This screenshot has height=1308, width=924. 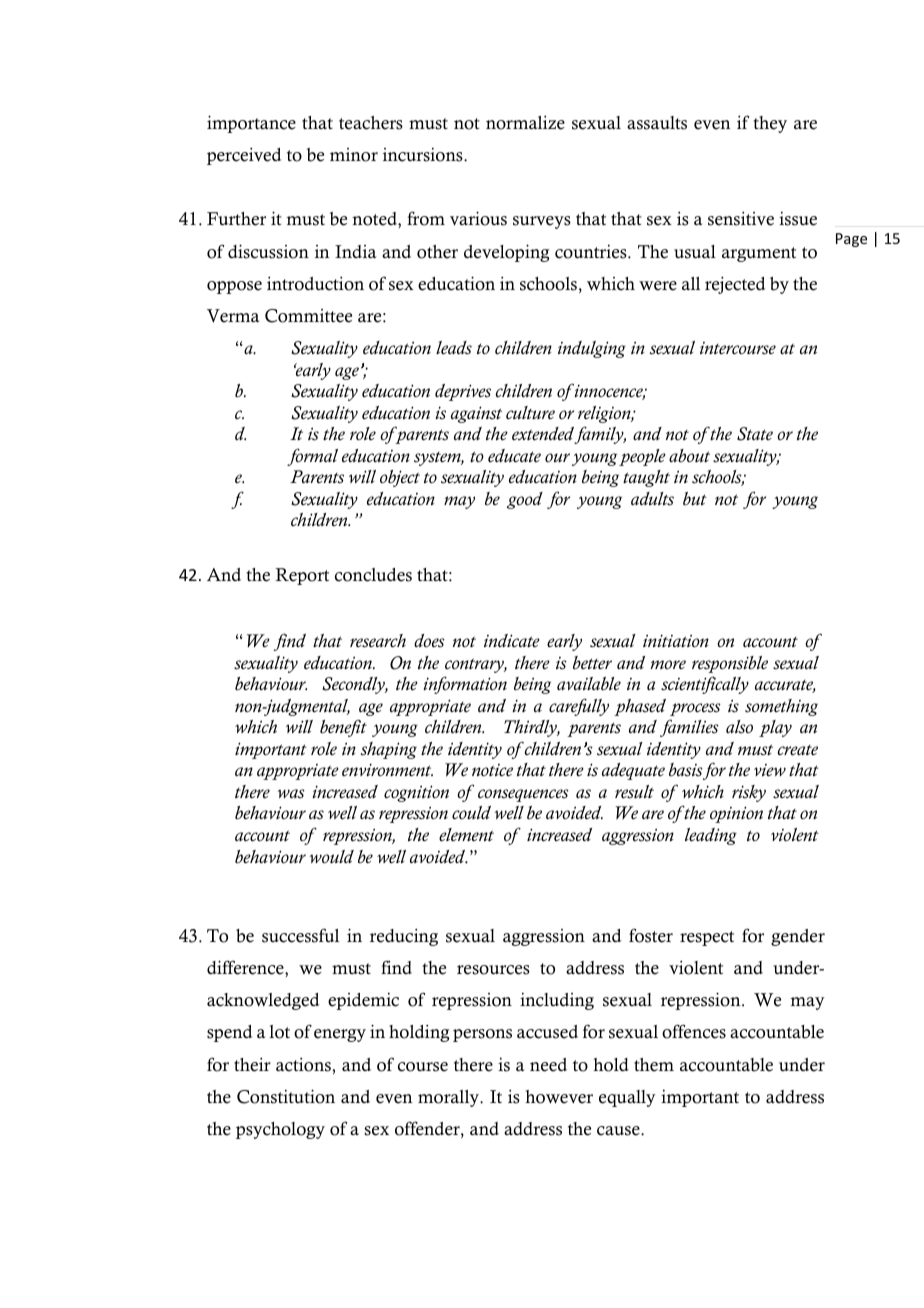 What do you see at coordinates (302, 576) in the screenshot?
I see `Report` at bounding box center [302, 576].
